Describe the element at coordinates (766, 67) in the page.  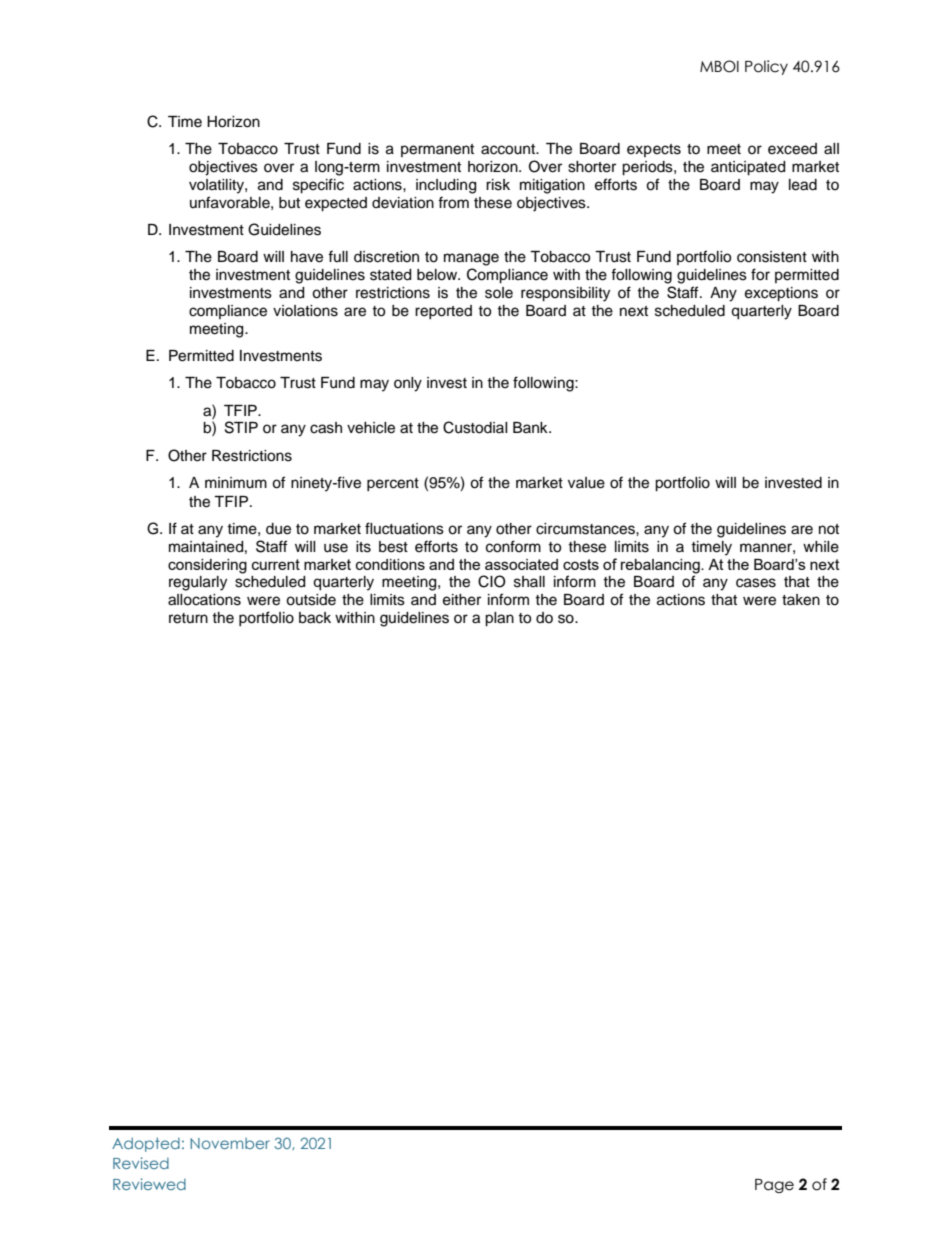
I see `Policy` at that location.
